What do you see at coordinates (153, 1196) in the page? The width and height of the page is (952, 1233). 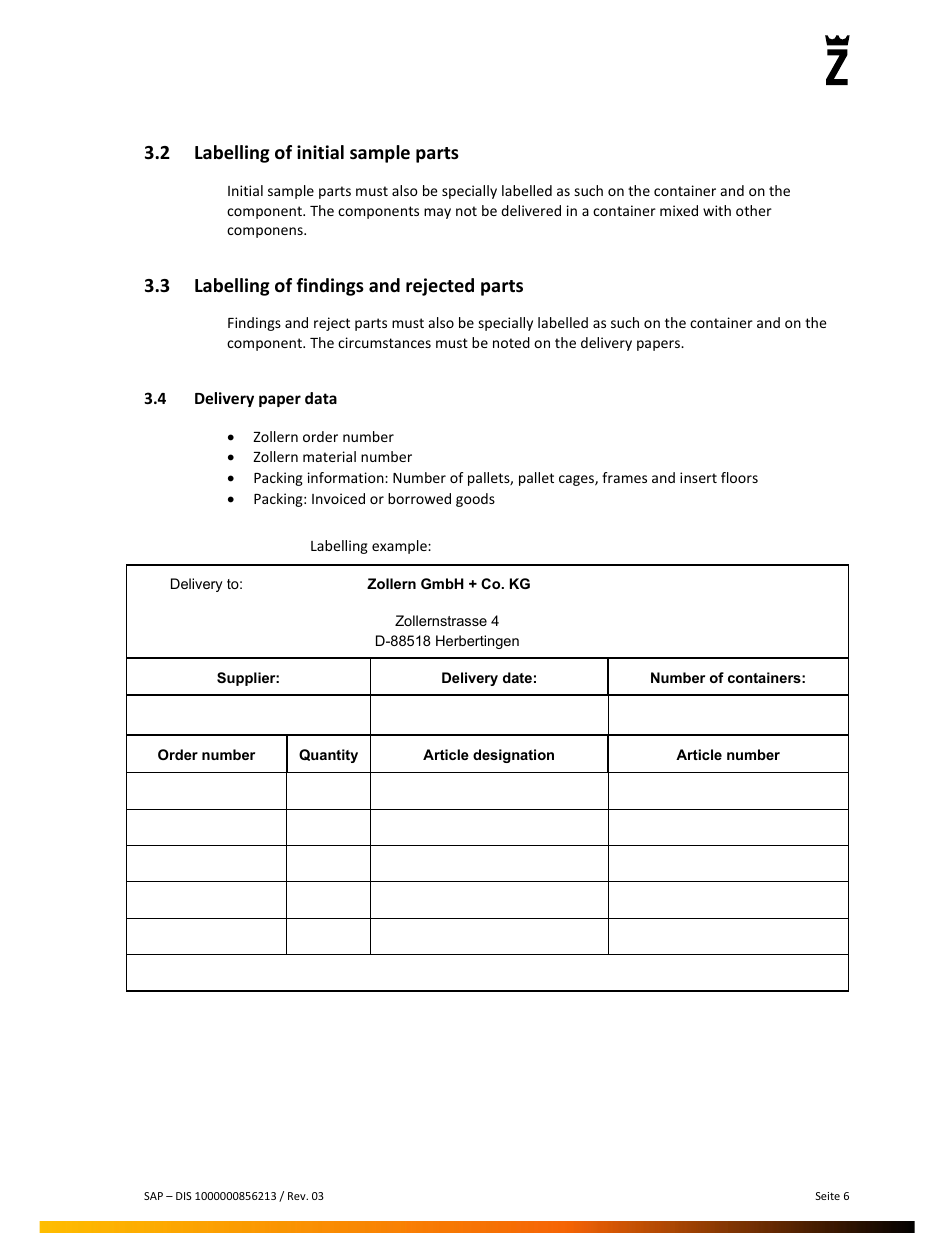 I see `SAP` at bounding box center [153, 1196].
